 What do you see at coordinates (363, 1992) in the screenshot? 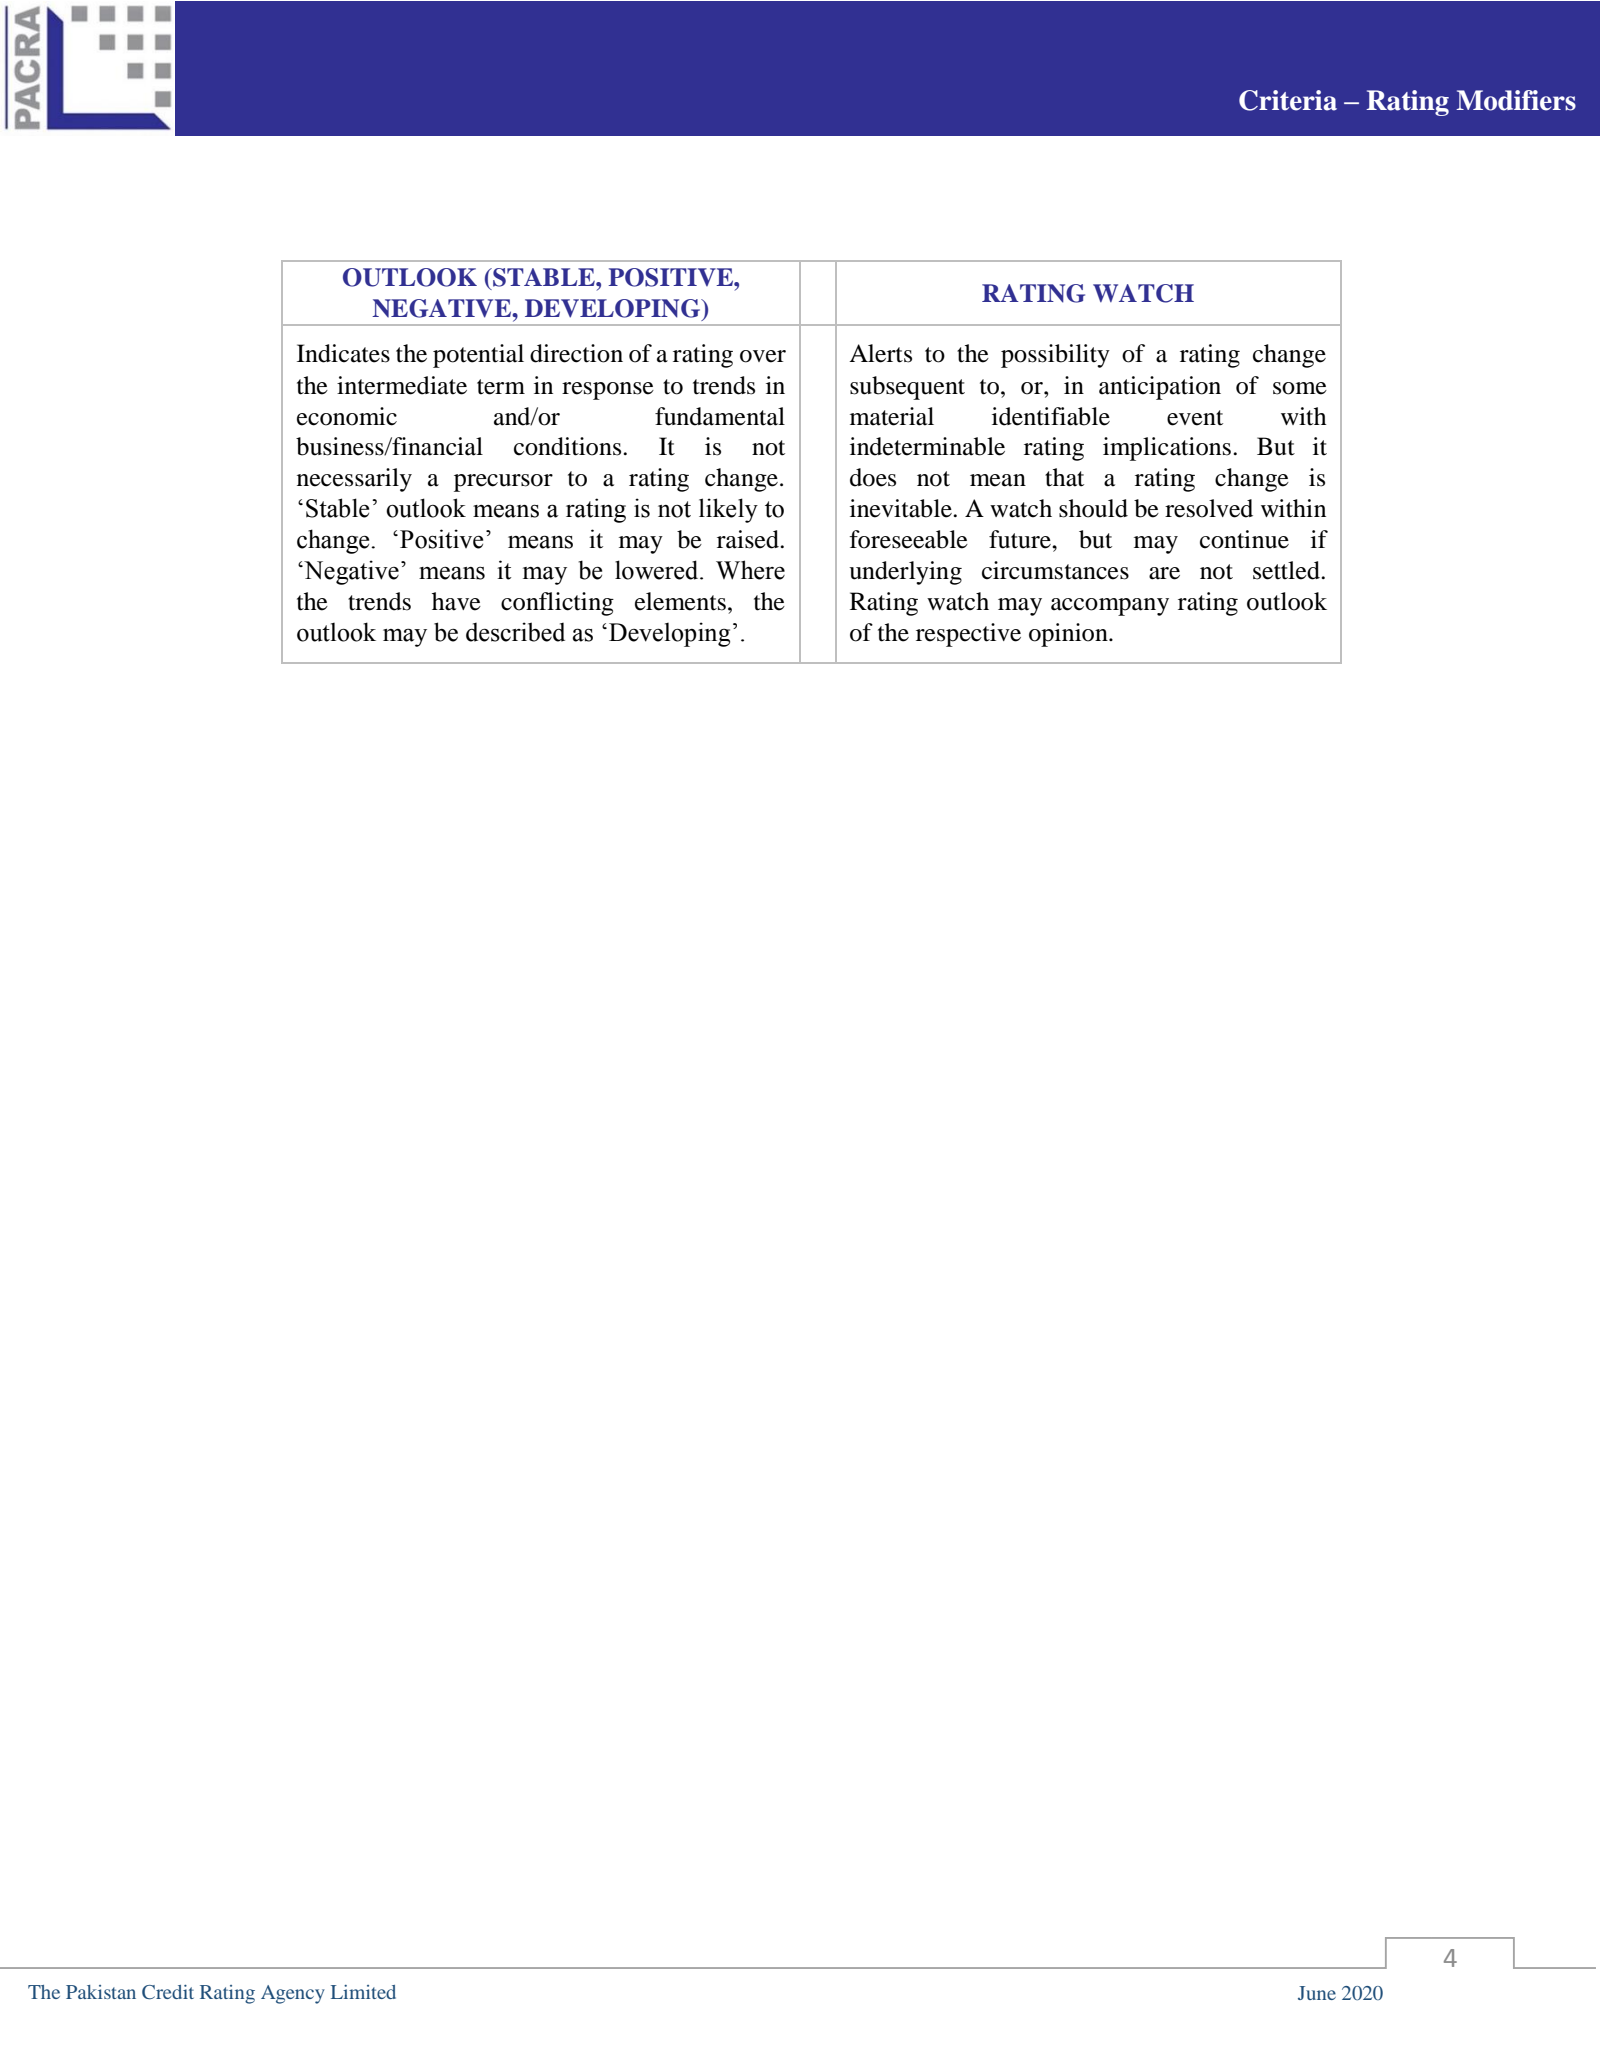
I see `Limited` at bounding box center [363, 1992].
